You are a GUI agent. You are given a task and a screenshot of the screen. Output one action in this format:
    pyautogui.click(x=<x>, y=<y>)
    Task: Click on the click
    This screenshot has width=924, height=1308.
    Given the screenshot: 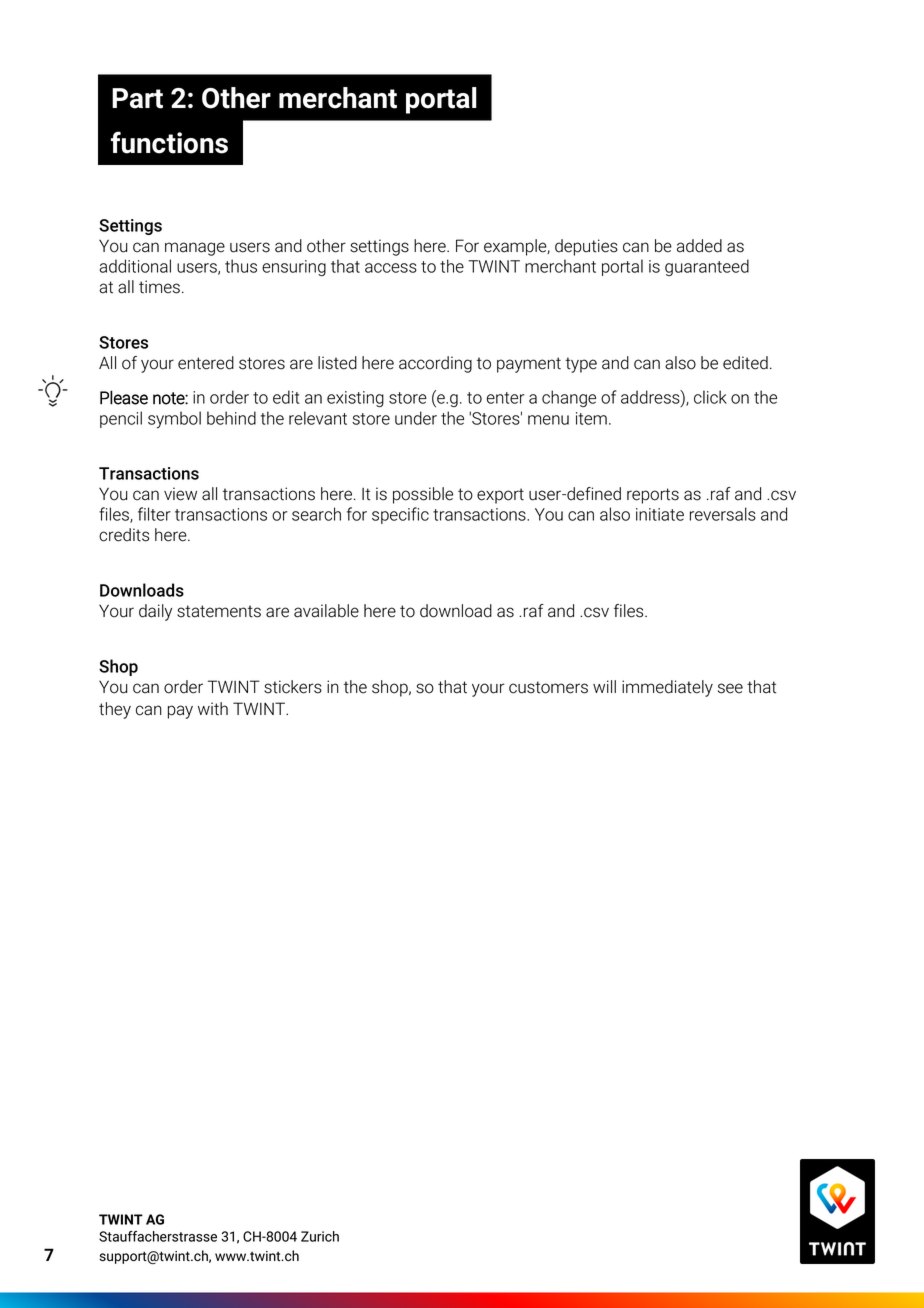 What is the action you would take?
    pyautogui.click(x=710, y=397)
